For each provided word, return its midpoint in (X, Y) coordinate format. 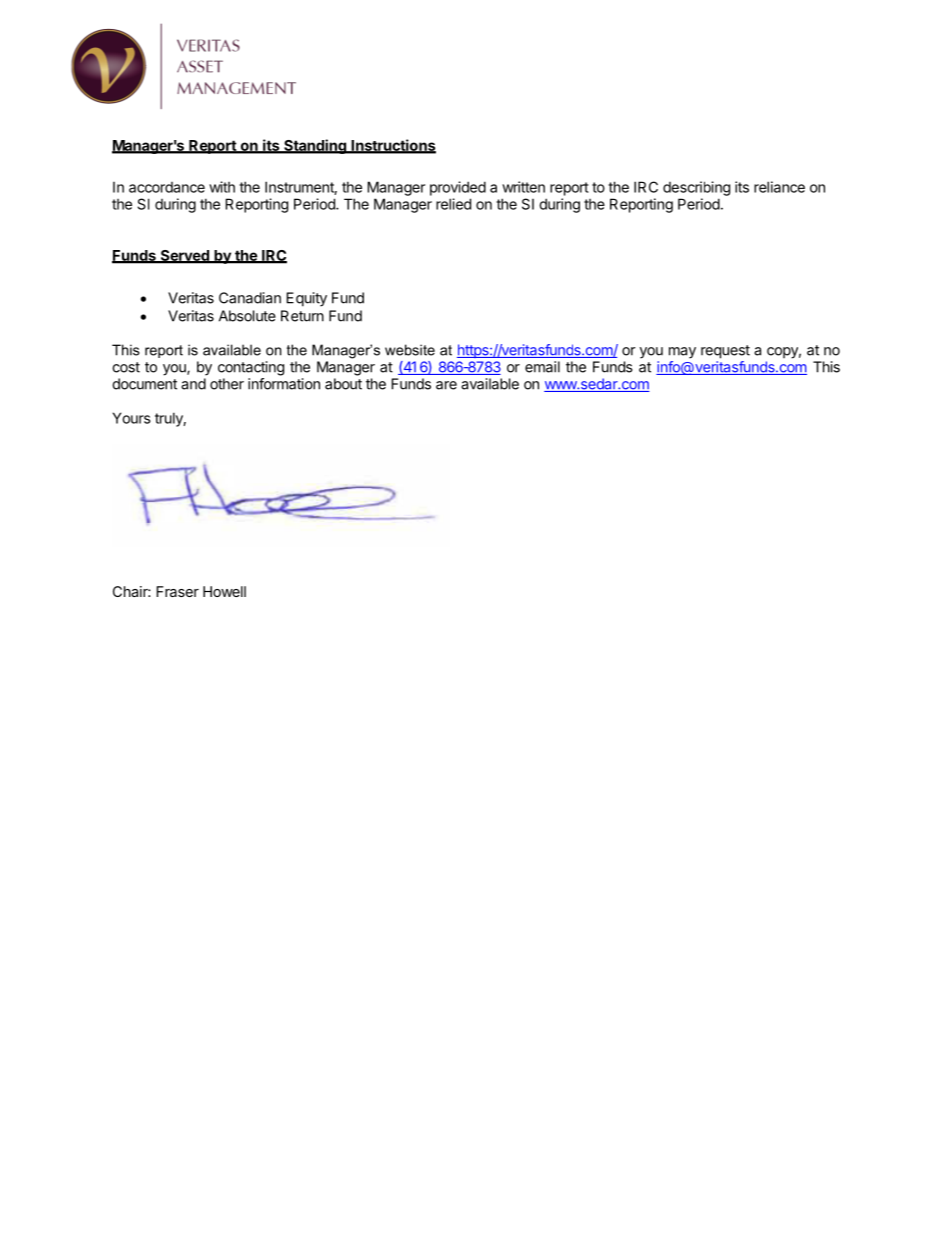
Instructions (392, 146)
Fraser (177, 591)
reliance (779, 187)
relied (453, 204)
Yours (132, 418)
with (222, 187)
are (446, 385)
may (682, 353)
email (542, 367)
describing (696, 188)
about (343, 384)
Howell (224, 591)
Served (184, 256)
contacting (251, 368)
